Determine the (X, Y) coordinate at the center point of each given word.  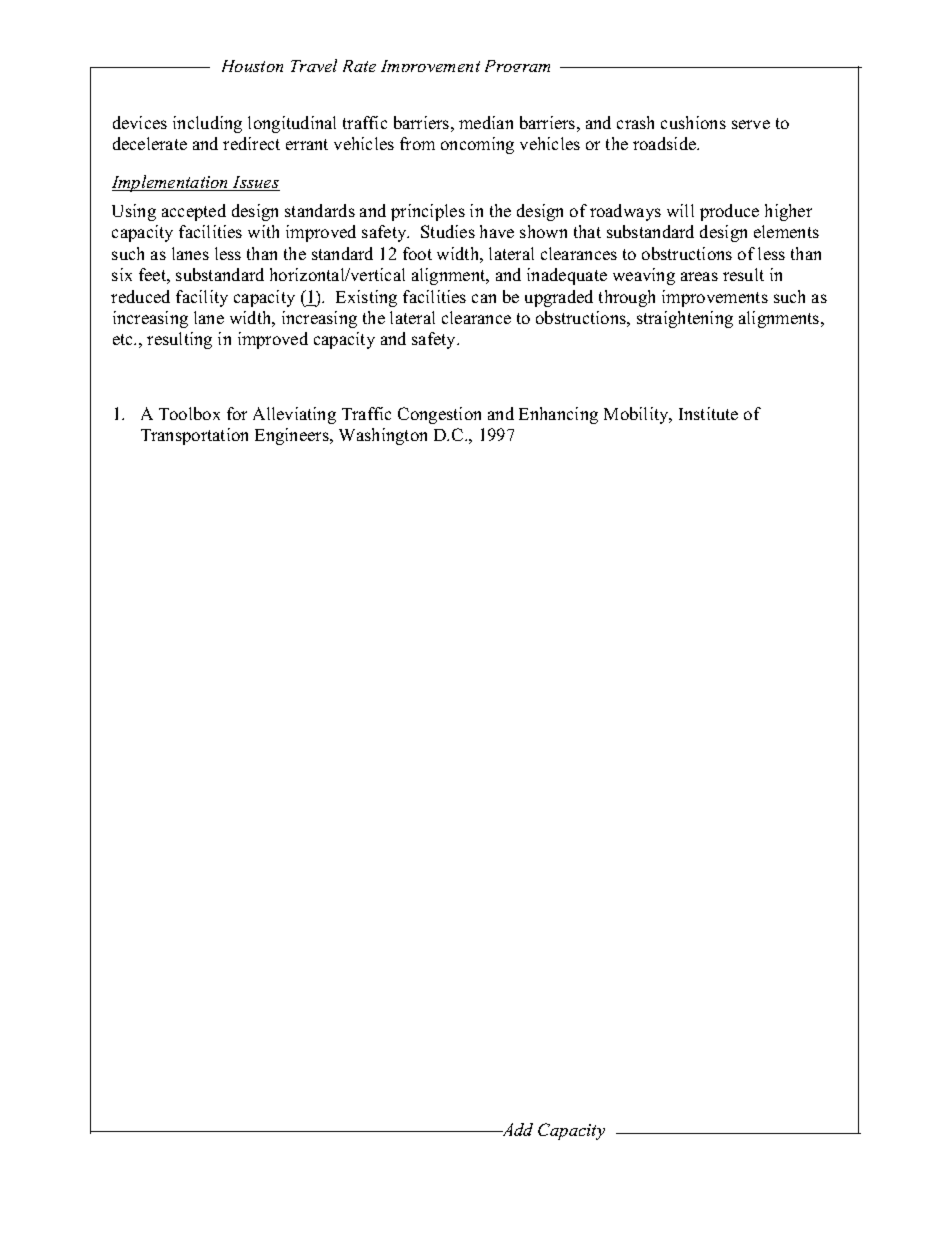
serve (751, 124)
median (486, 122)
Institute (708, 413)
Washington (383, 436)
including (207, 124)
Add (516, 1129)
